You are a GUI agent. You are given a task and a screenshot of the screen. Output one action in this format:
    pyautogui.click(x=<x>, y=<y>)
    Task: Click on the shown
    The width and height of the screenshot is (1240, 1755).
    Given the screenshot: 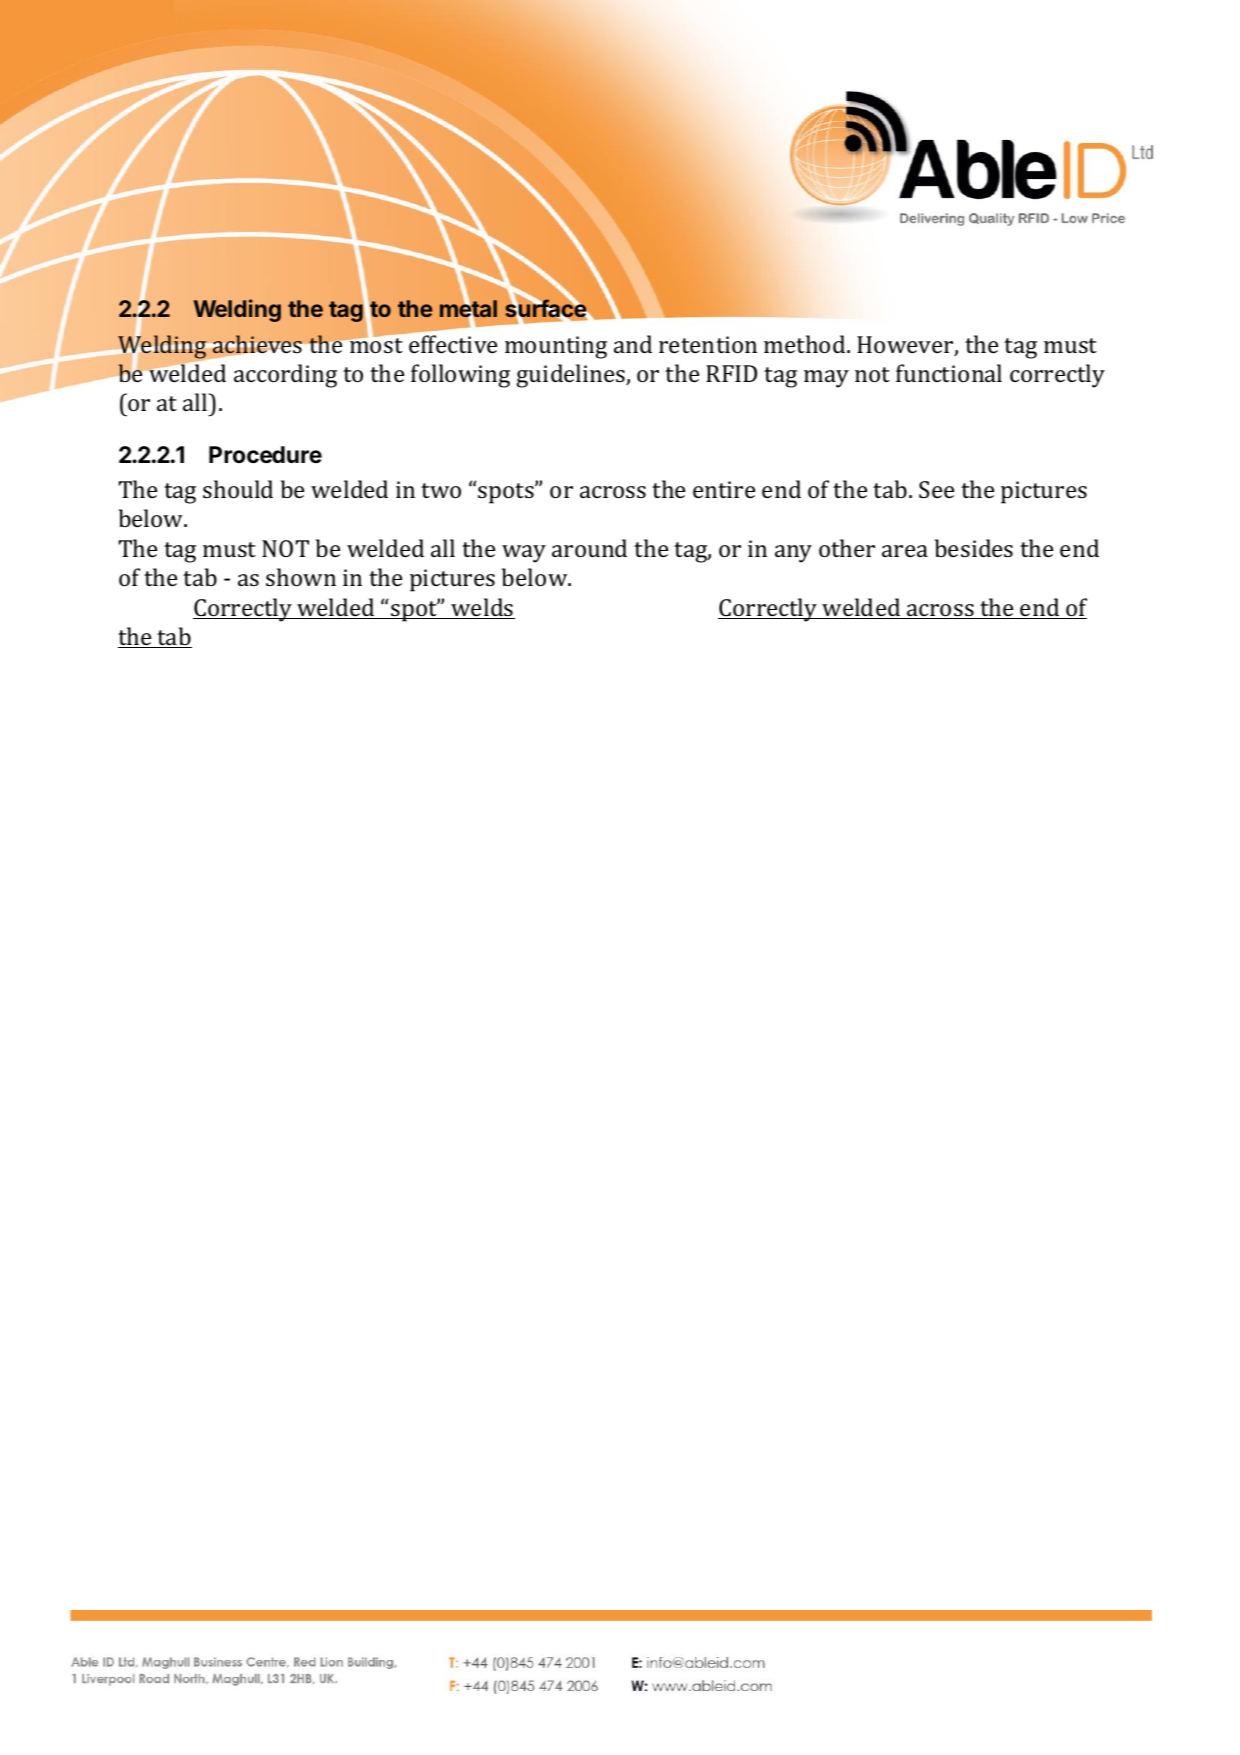 What is the action you would take?
    pyautogui.click(x=301, y=577)
